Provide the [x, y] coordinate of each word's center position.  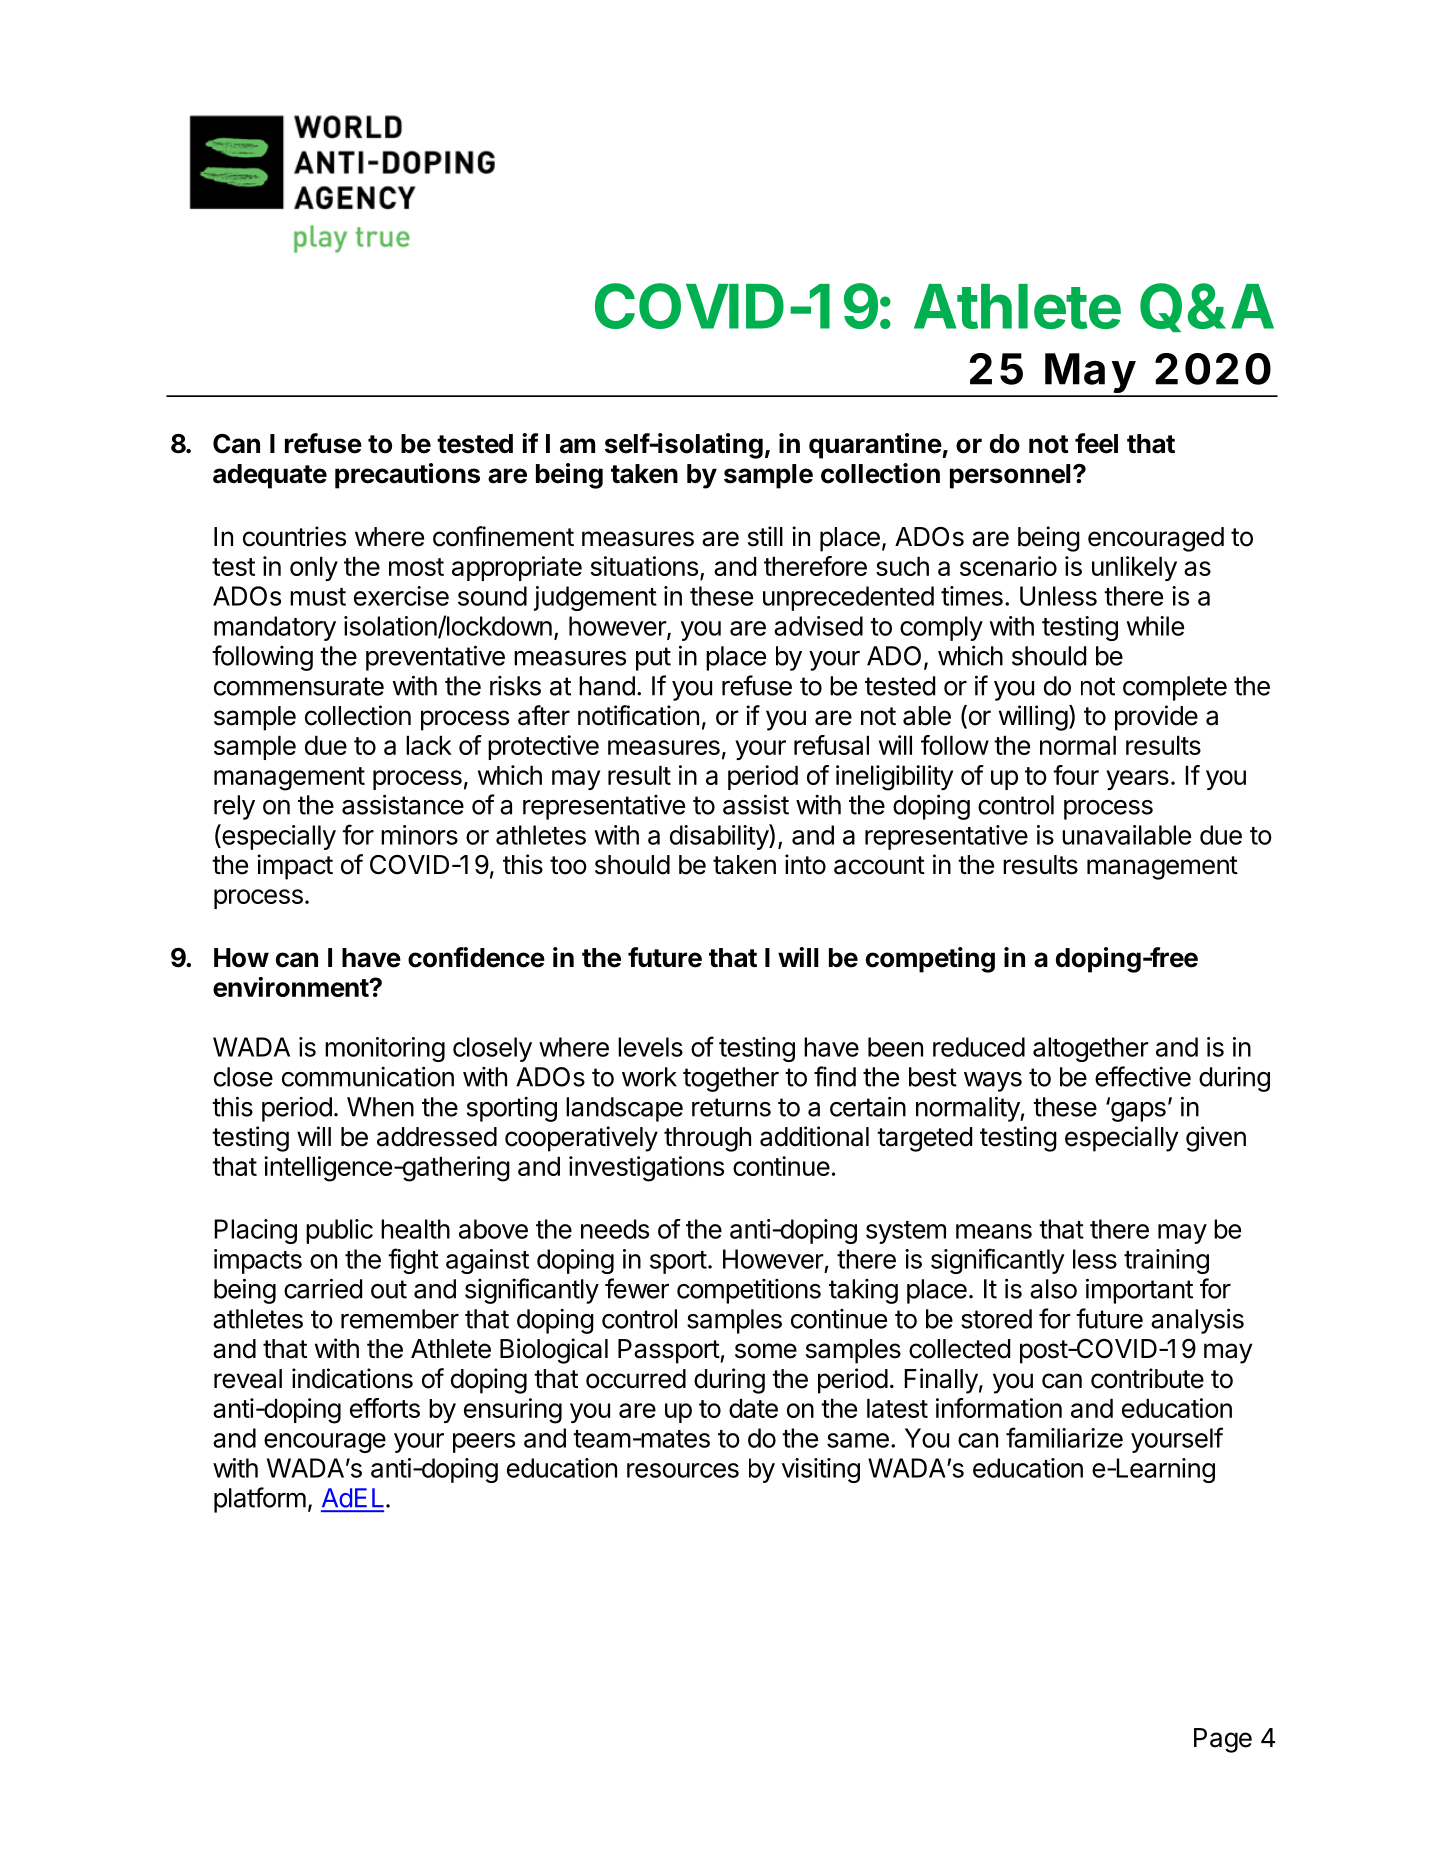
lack [429, 745]
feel [1096, 443]
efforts [385, 1408]
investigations [646, 1169]
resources [683, 1470]
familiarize [1064, 1437]
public [339, 1231]
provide [1156, 718]
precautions [407, 476]
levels [650, 1047]
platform [260, 1500]
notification [638, 715]
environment [291, 987]
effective [1143, 1076]
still [765, 536]
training [1166, 1261]
